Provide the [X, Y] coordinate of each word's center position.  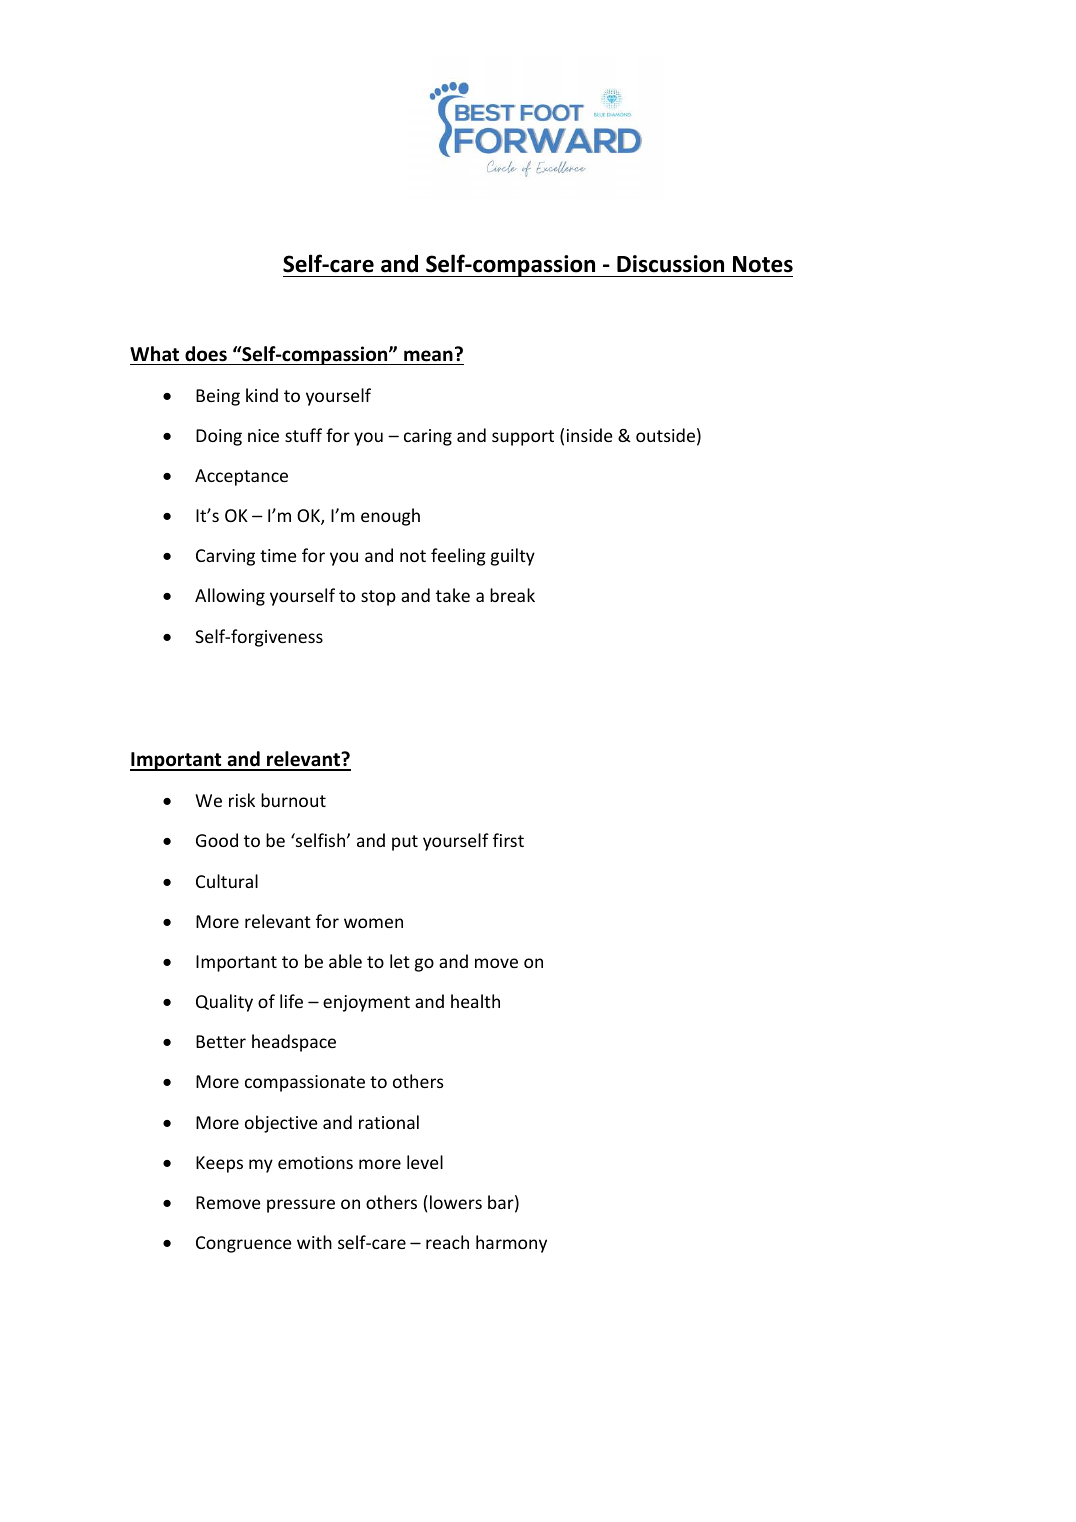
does [206, 354]
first [508, 840]
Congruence [244, 1244]
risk [242, 800]
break [512, 595]
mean [428, 356]
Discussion [670, 264]
